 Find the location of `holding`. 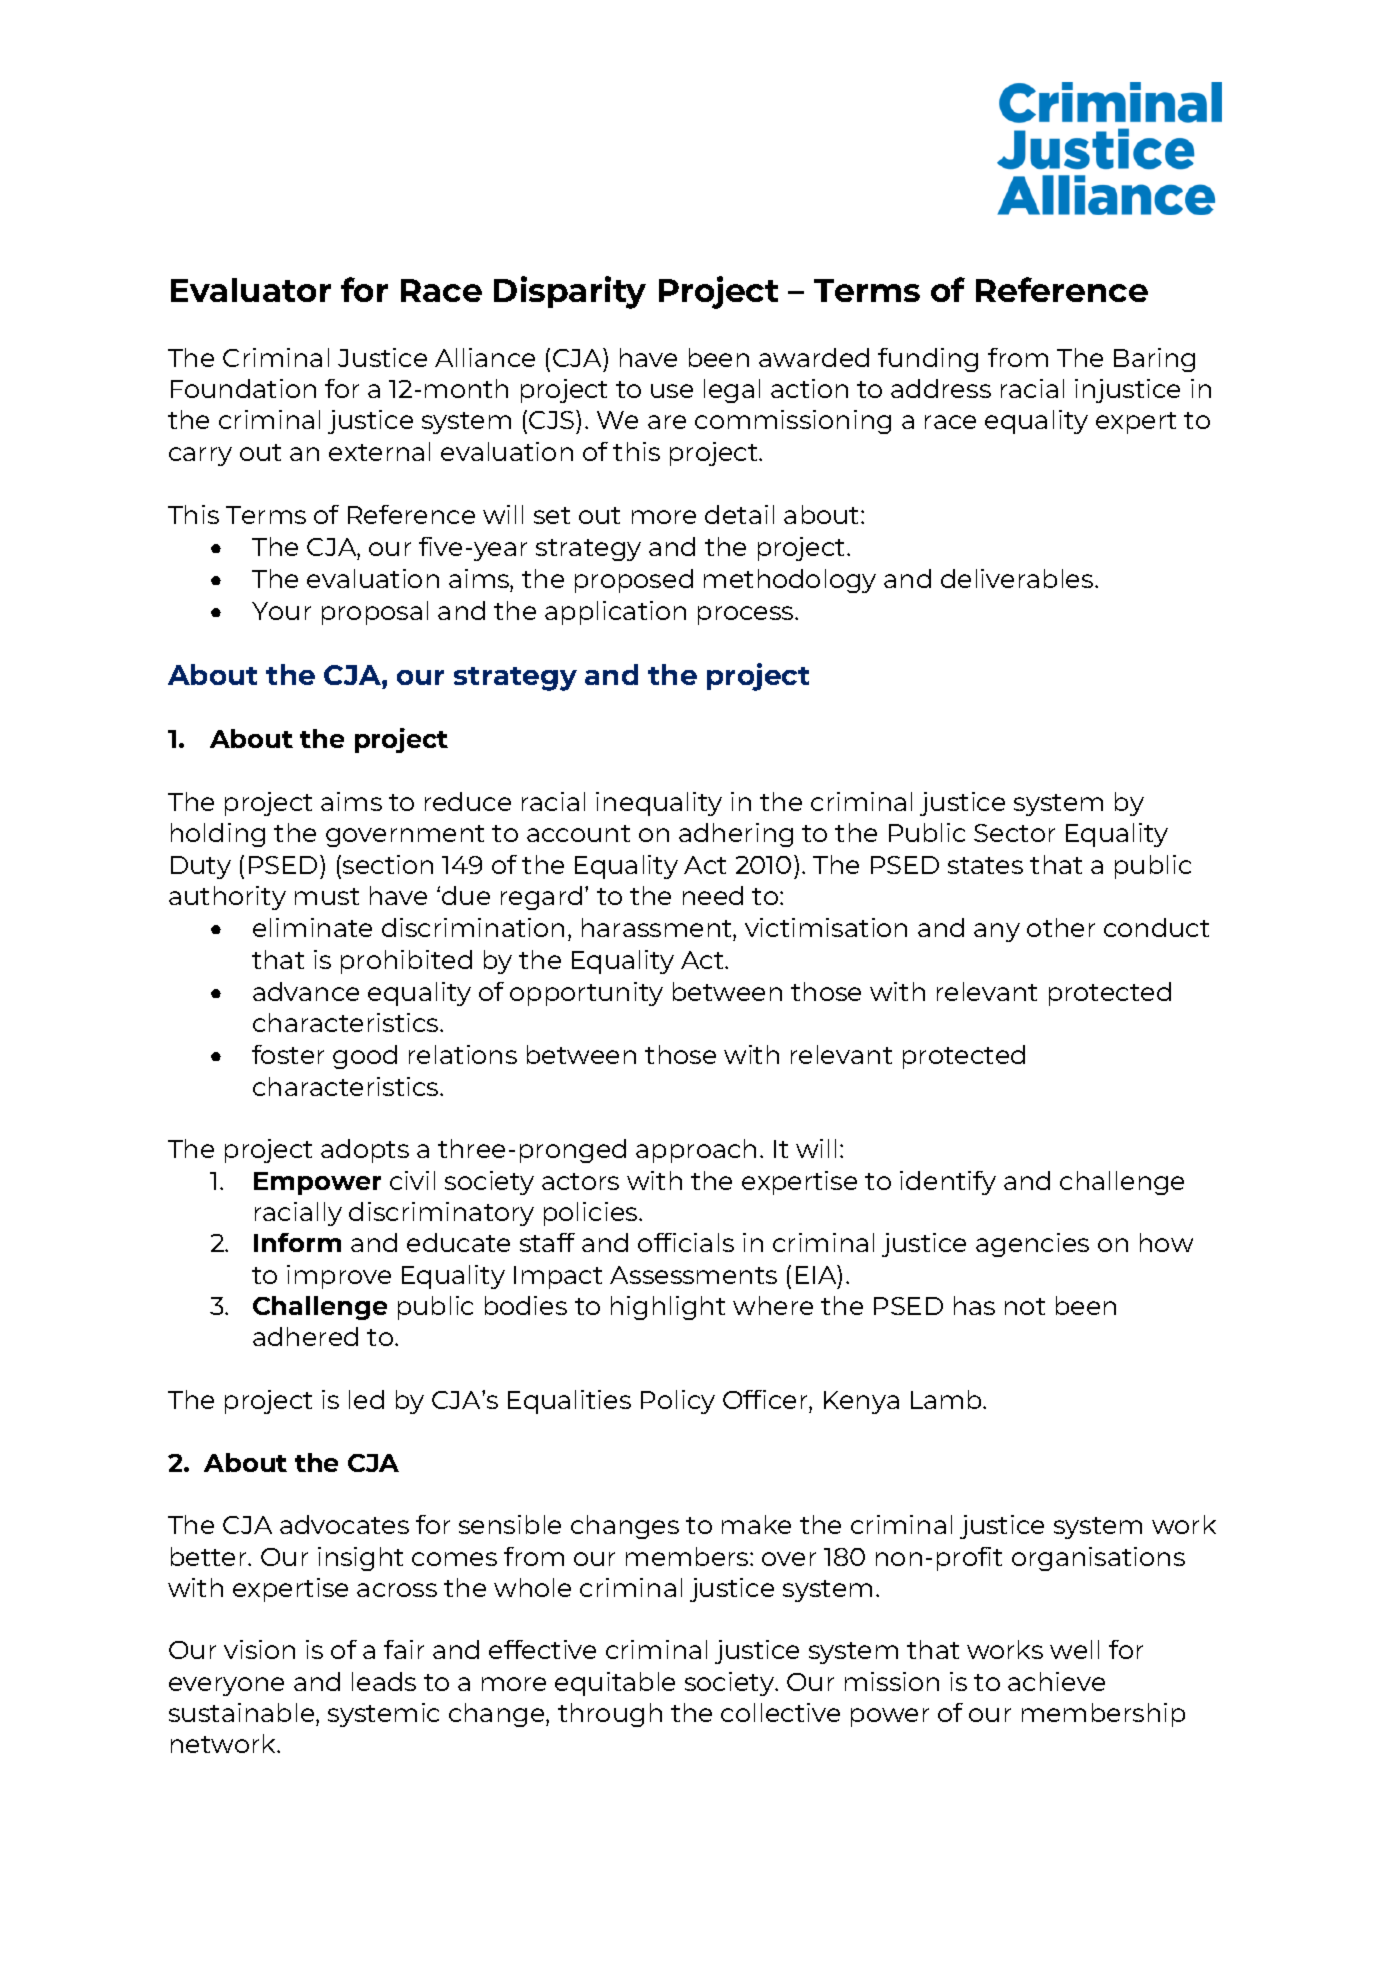

holding is located at coordinates (218, 835).
